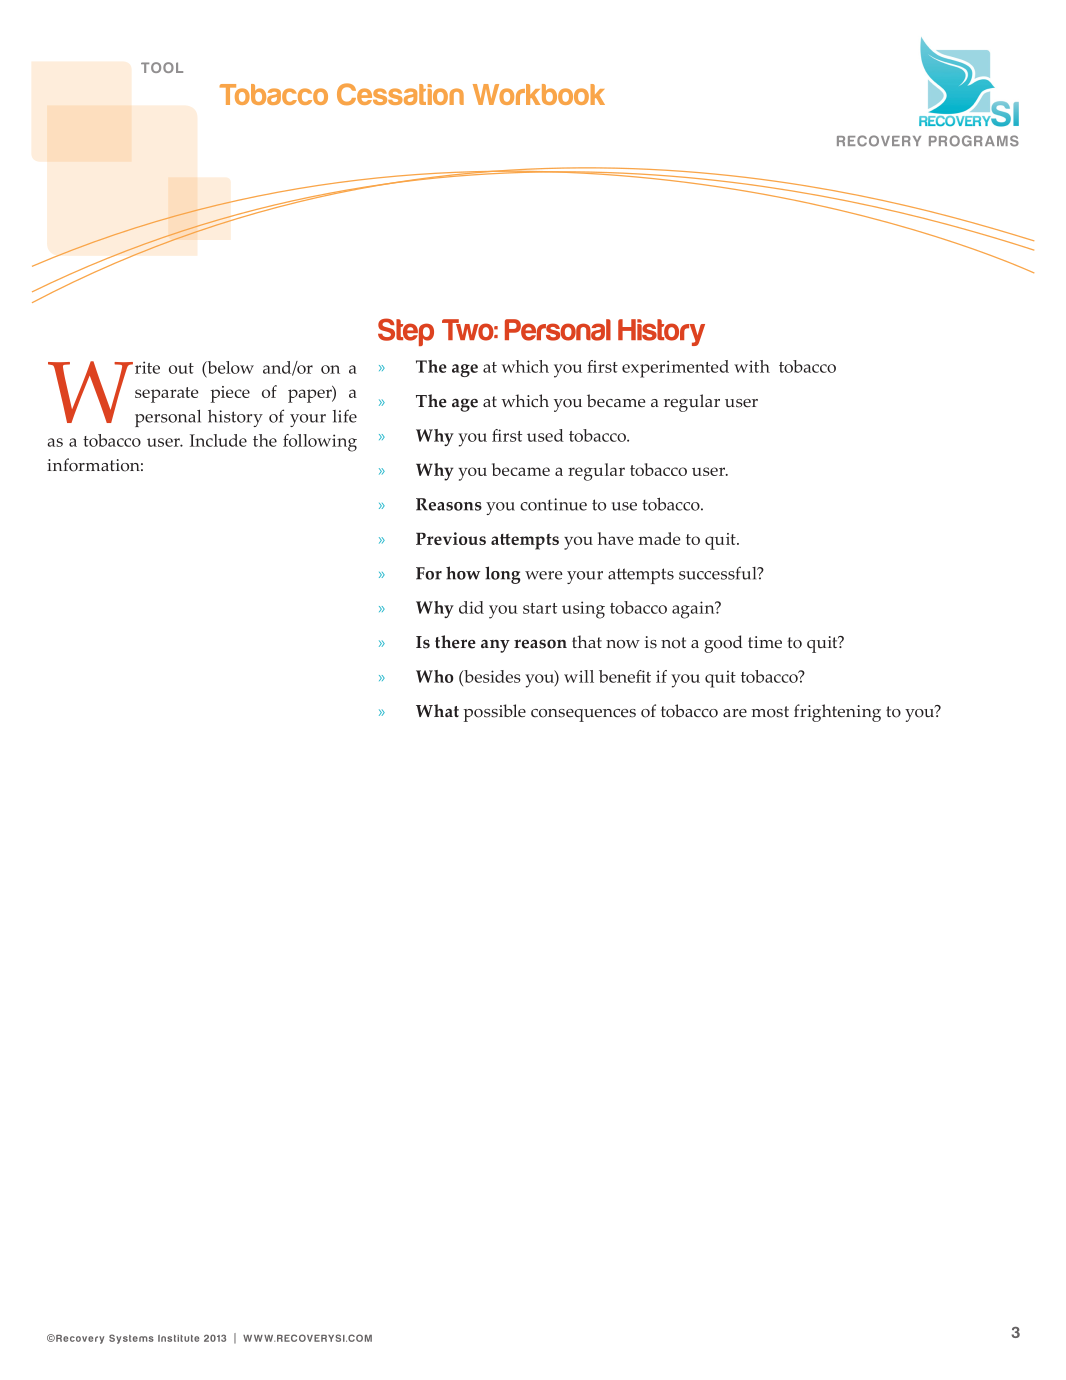 The width and height of the page is (1066, 1380). What do you see at coordinates (719, 573) in the page?
I see `successful` at bounding box center [719, 573].
